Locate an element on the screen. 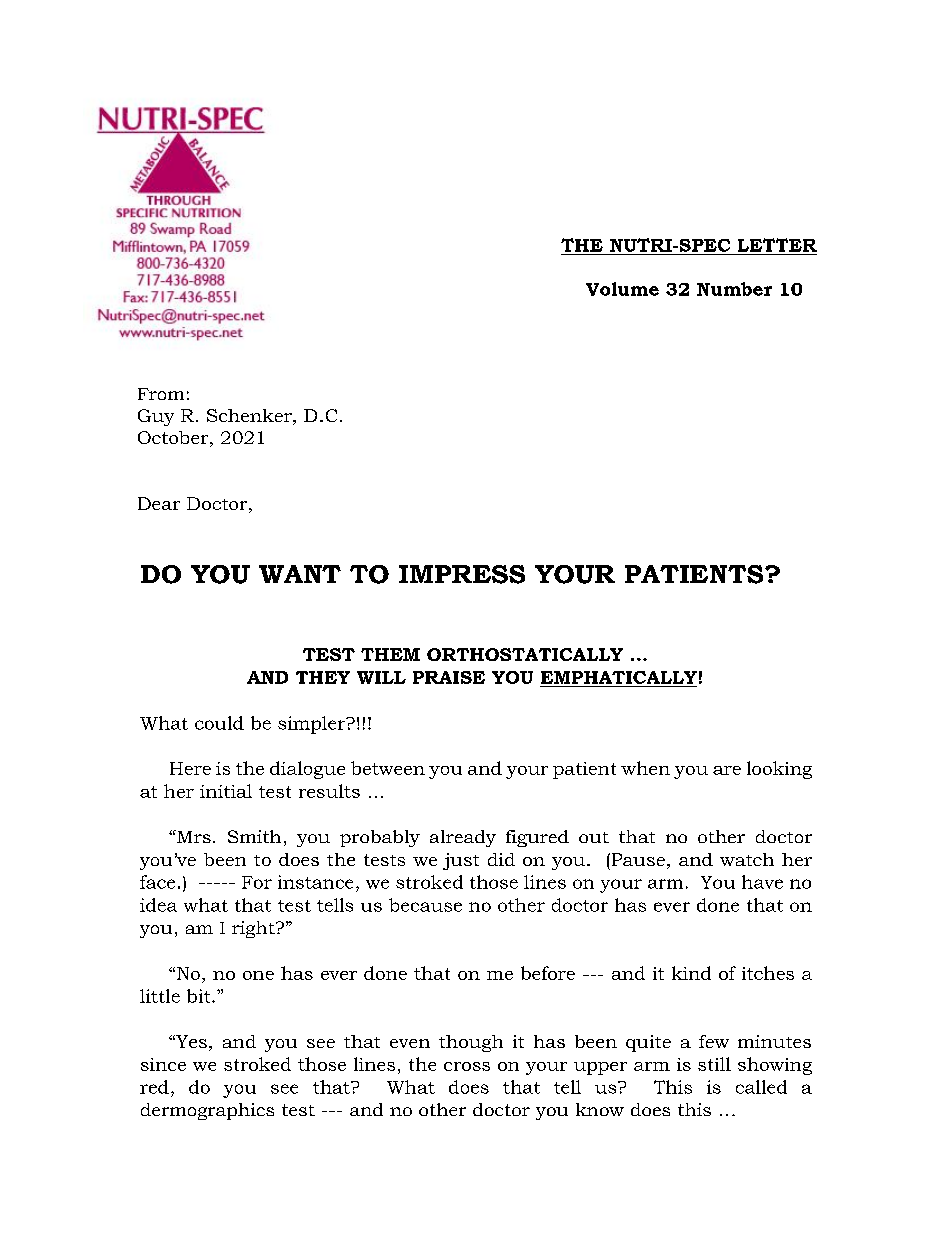 The height and width of the screenshot is (1233, 952). are is located at coordinates (727, 770).
